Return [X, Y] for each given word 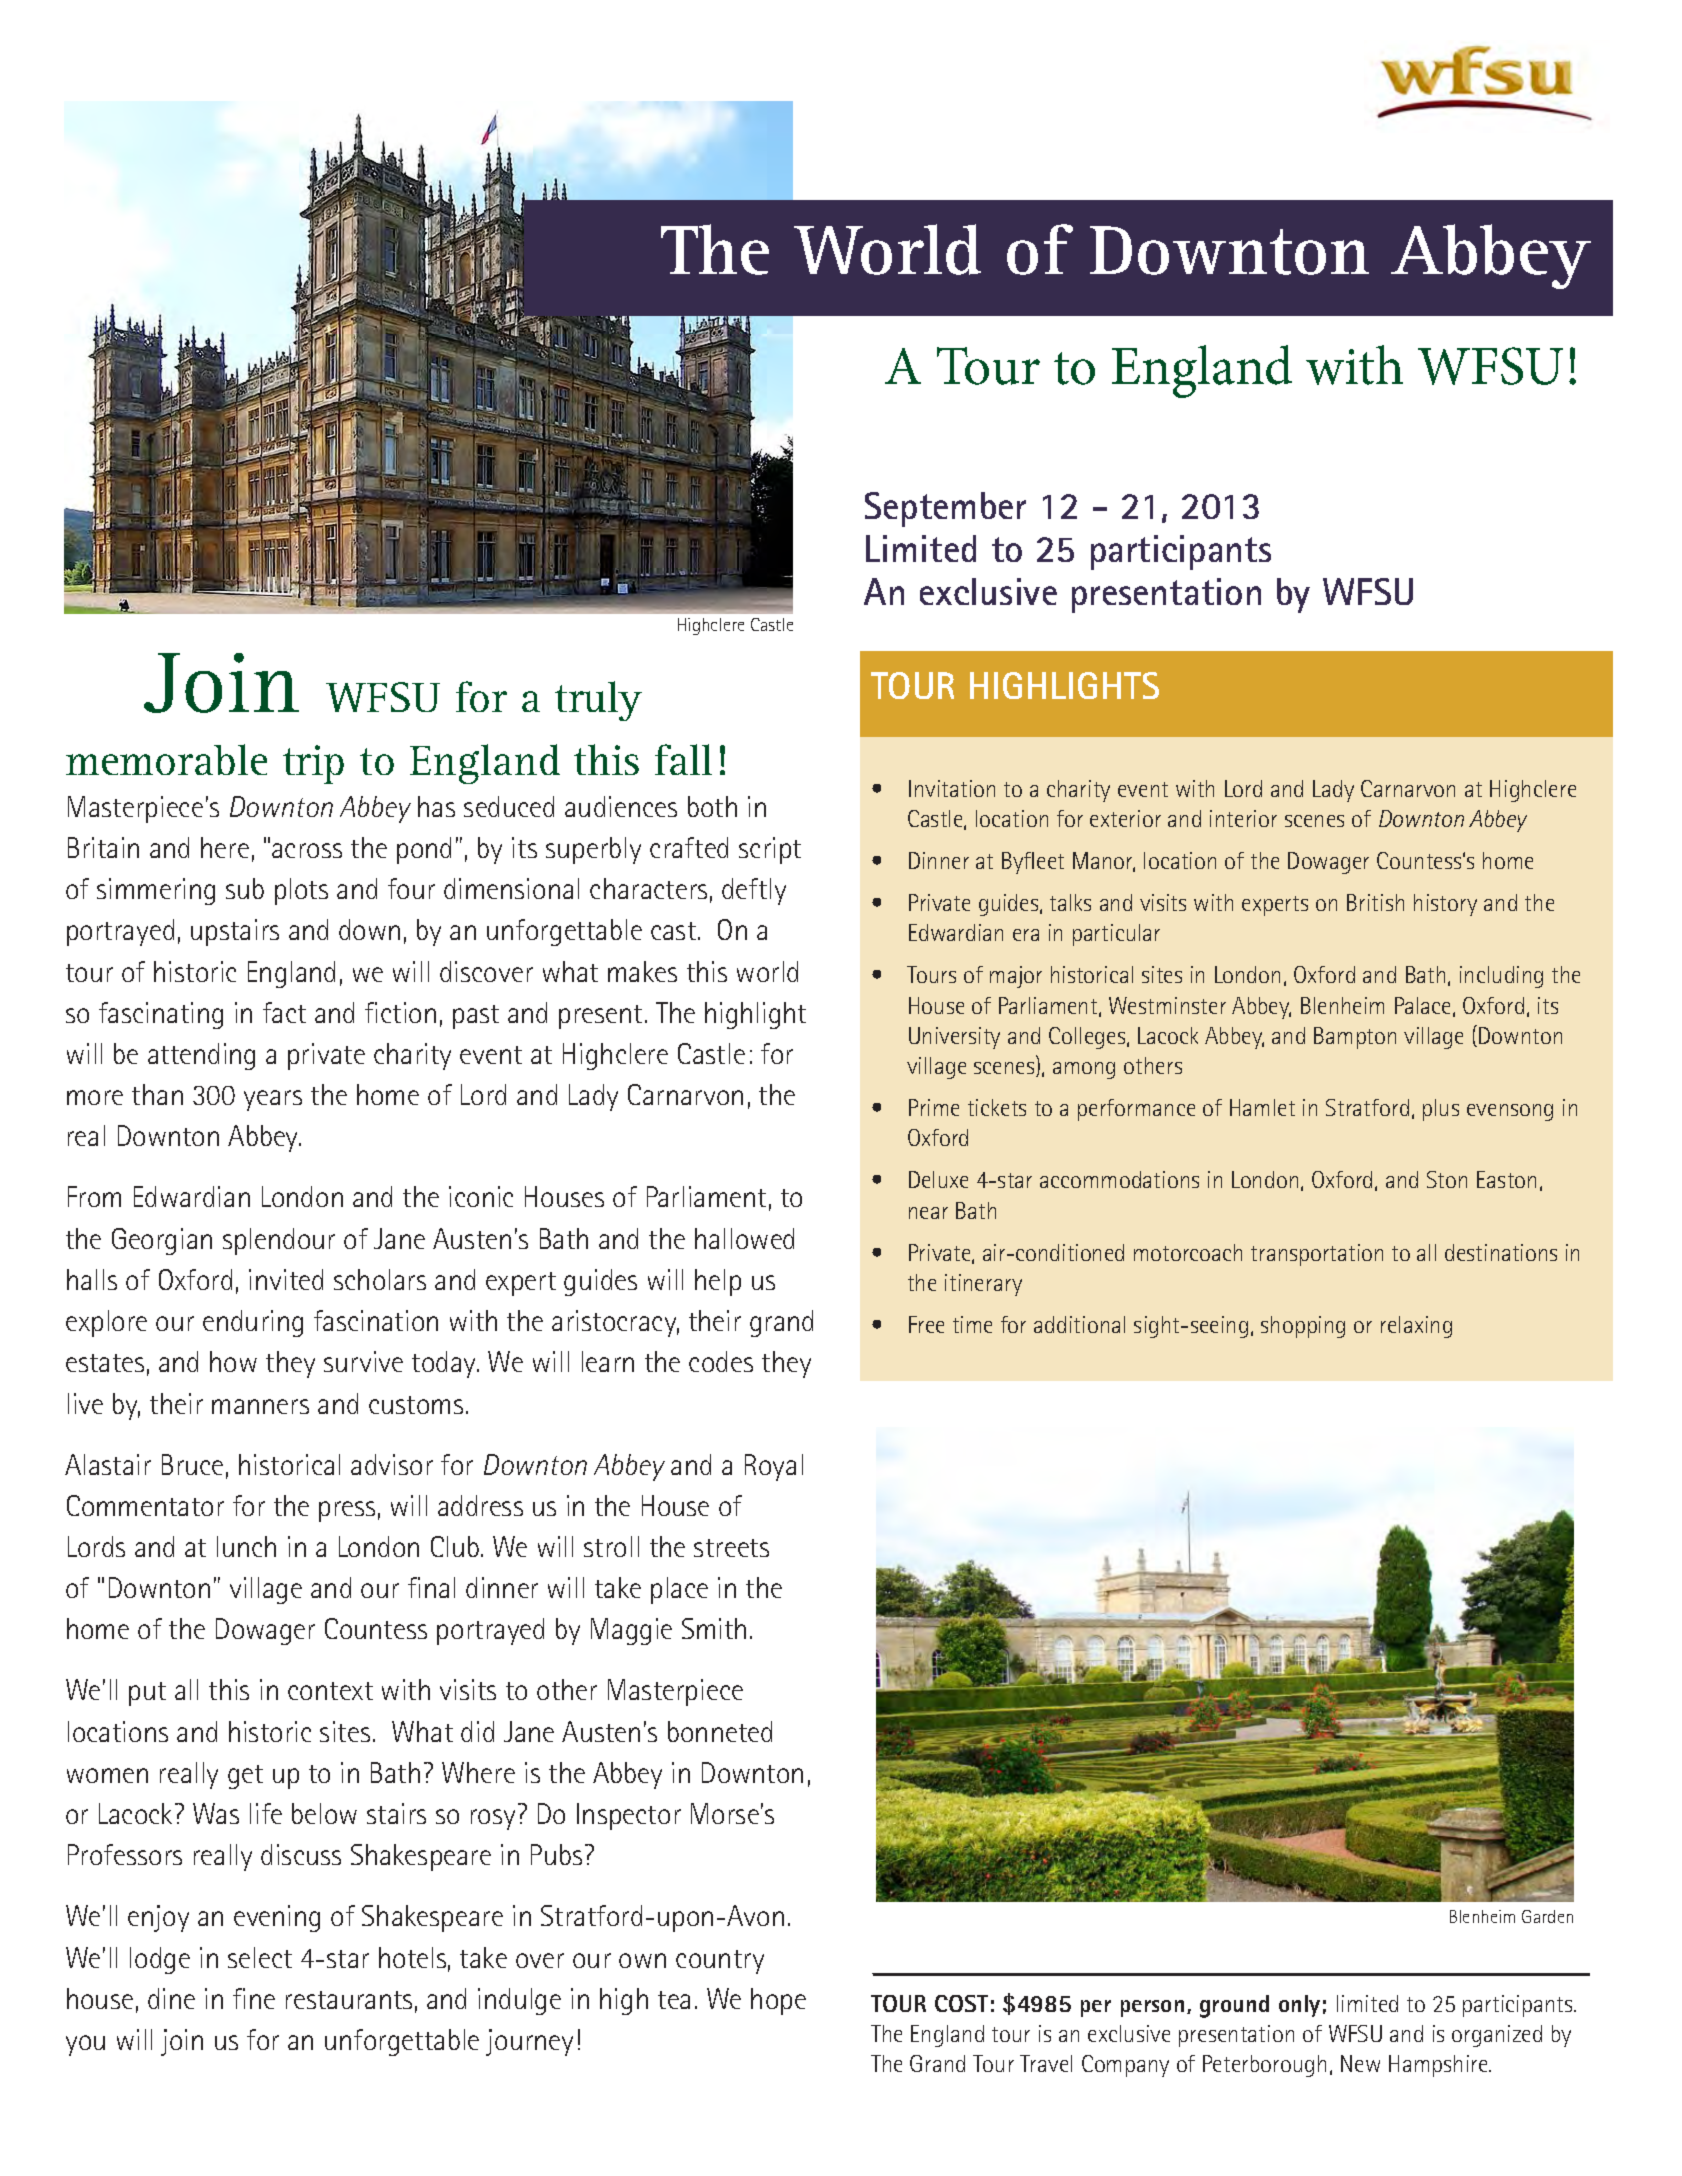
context [330, 1691]
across [307, 850]
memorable [166, 759]
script [770, 850]
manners [260, 1406]
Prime [934, 1107]
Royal [774, 1467]
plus [1441, 1110]
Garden [1547, 1916]
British [1375, 902]
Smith [714, 1628]
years [273, 1100]
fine [254, 1998]
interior [1243, 818]
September [945, 509]
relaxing [1416, 1327]
